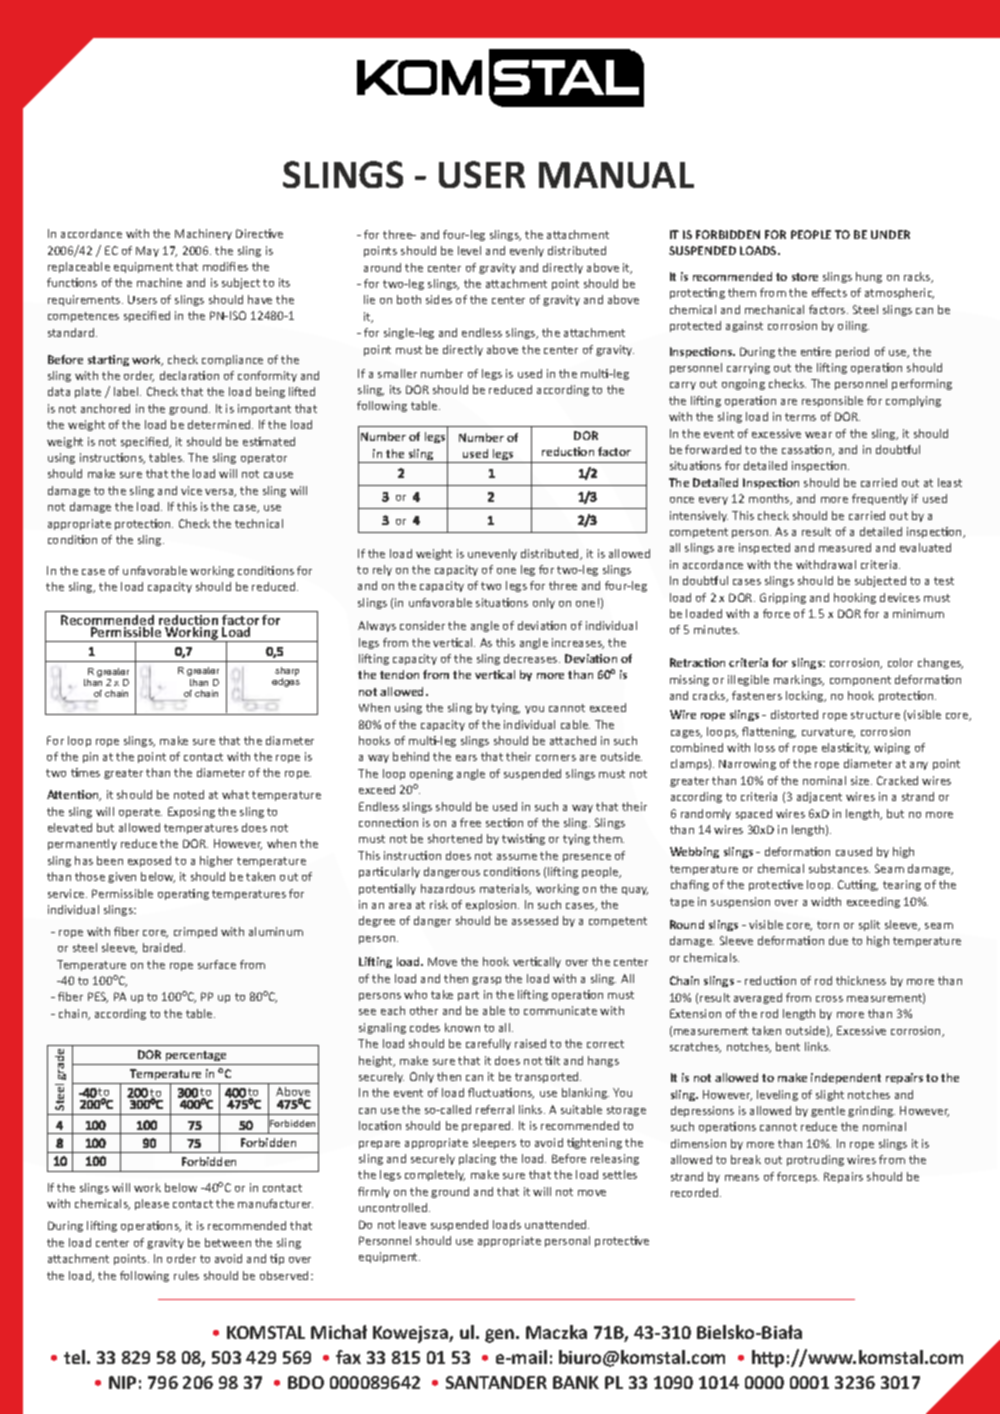  What do you see at coordinates (466, 758) in the screenshot?
I see `ears` at bounding box center [466, 758].
